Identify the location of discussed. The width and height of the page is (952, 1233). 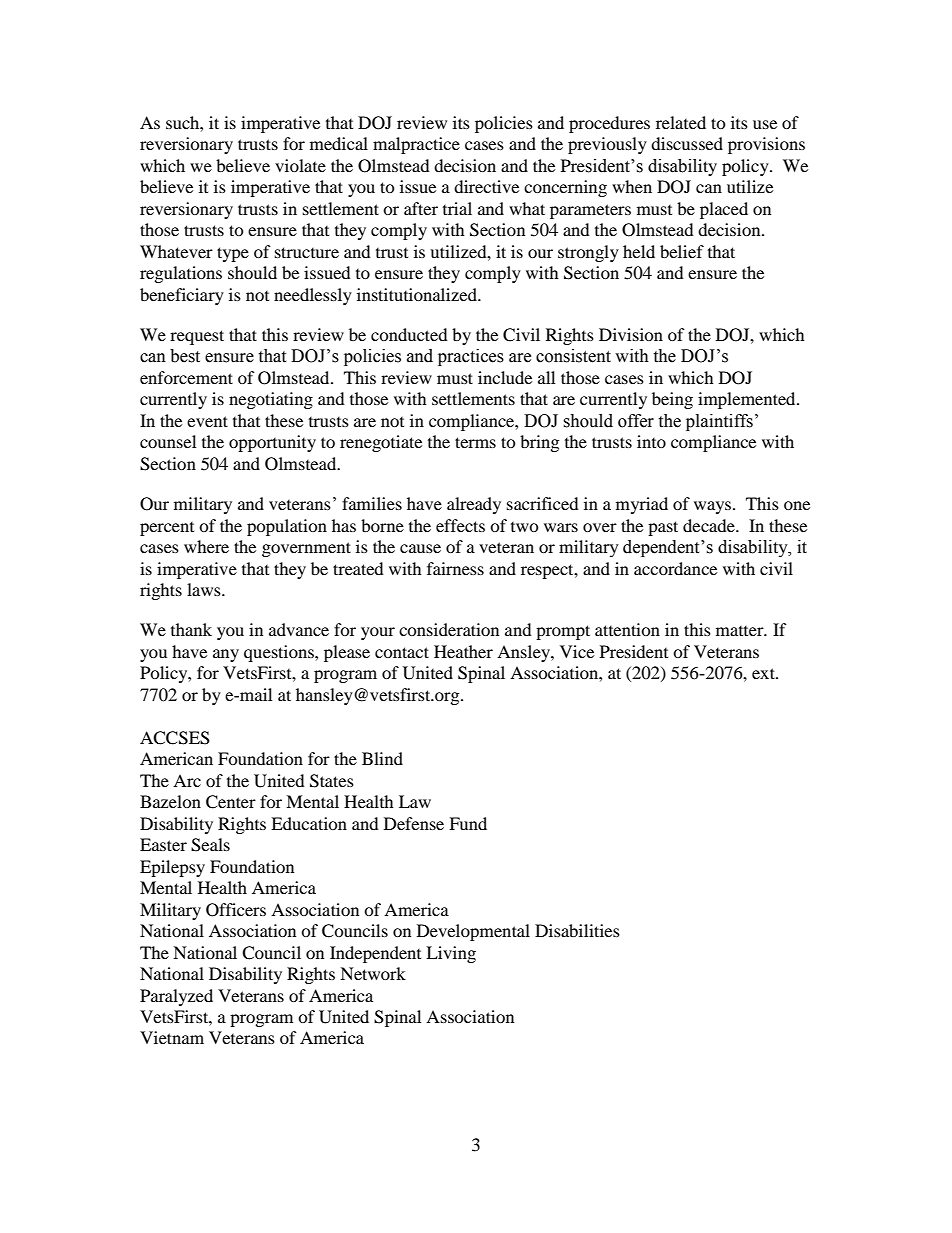
(687, 143).
